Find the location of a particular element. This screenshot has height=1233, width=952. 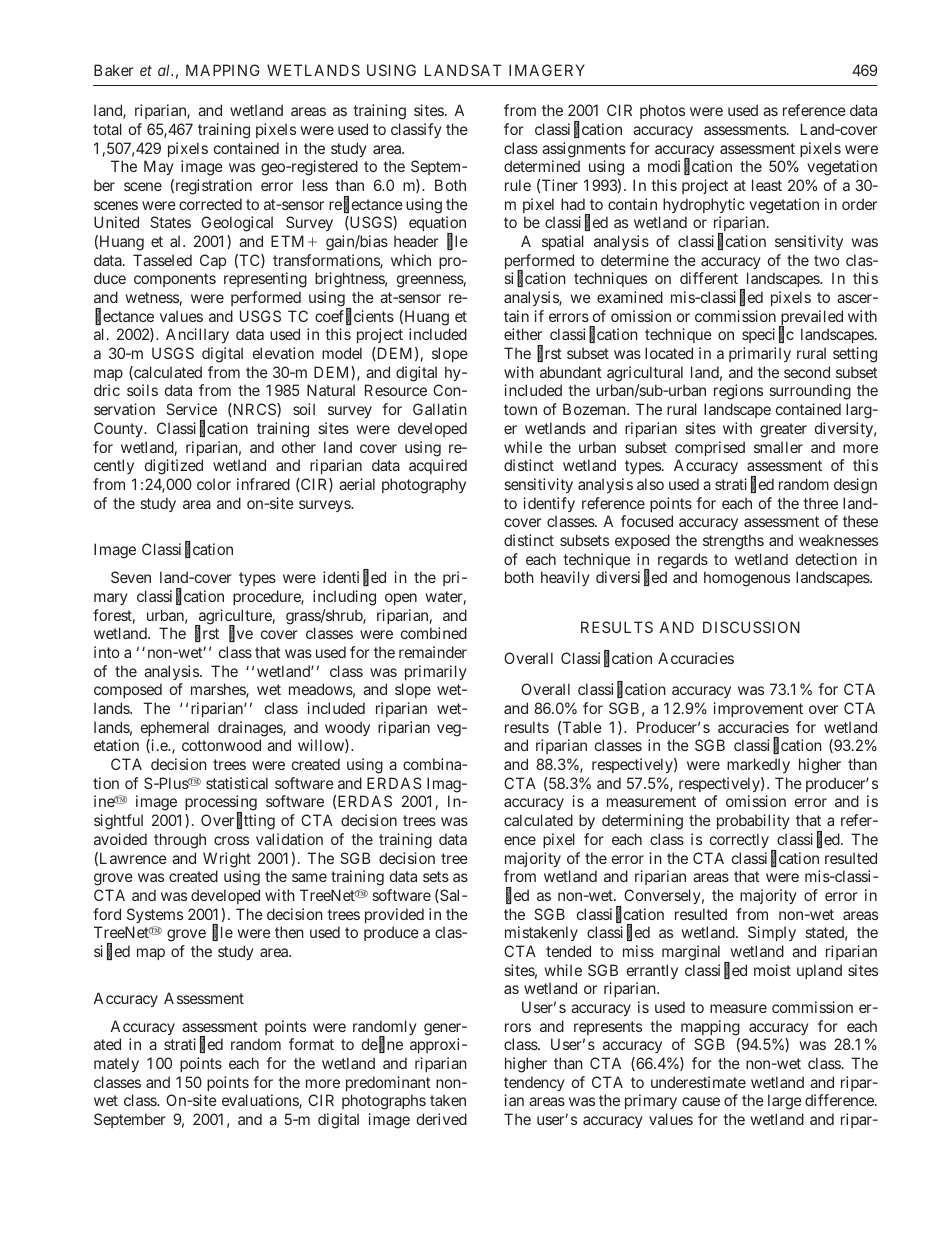

woody is located at coordinates (347, 728).
